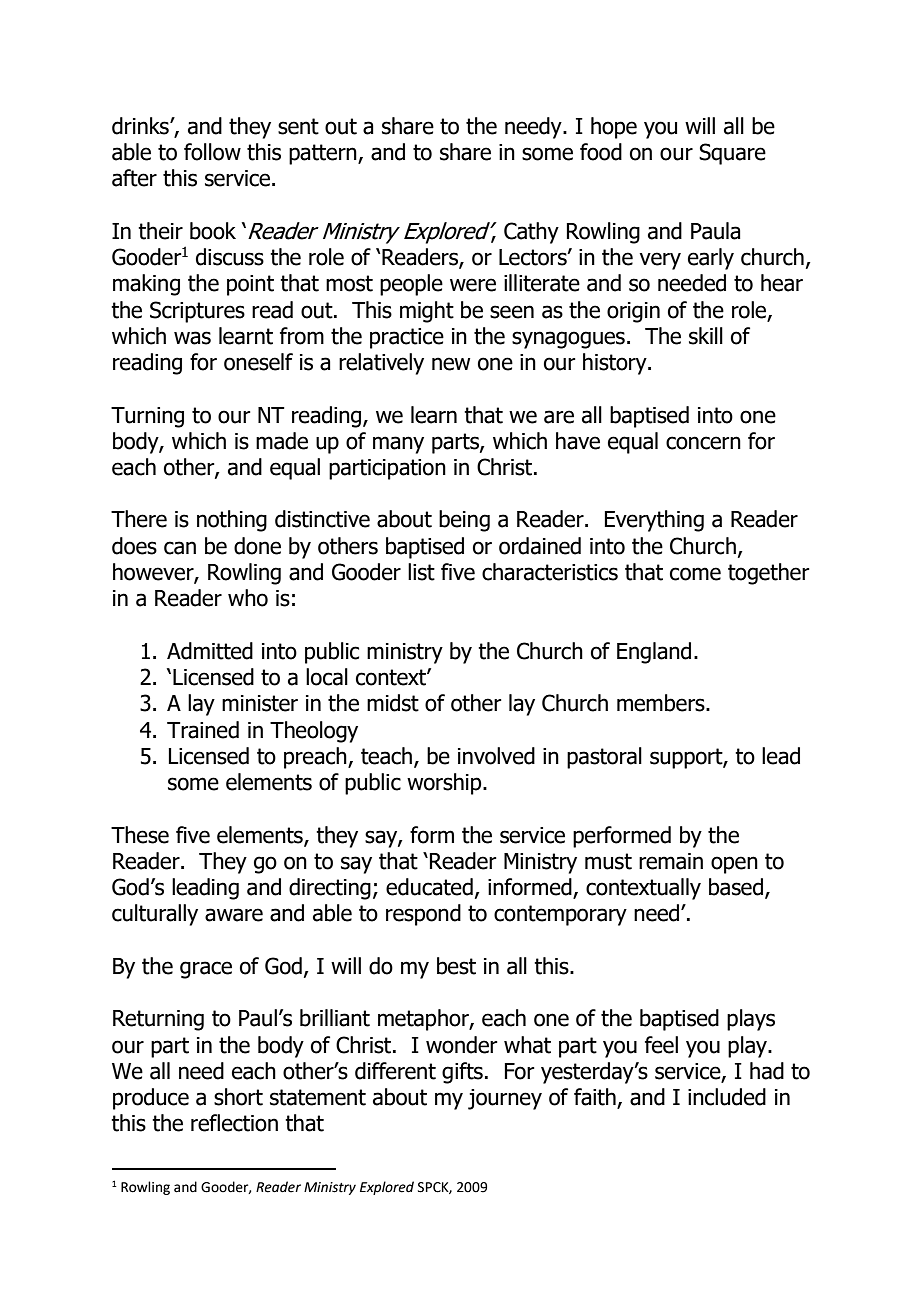 The image size is (924, 1308). Describe the element at coordinates (238, 1097) in the document. I see `short` at that location.
